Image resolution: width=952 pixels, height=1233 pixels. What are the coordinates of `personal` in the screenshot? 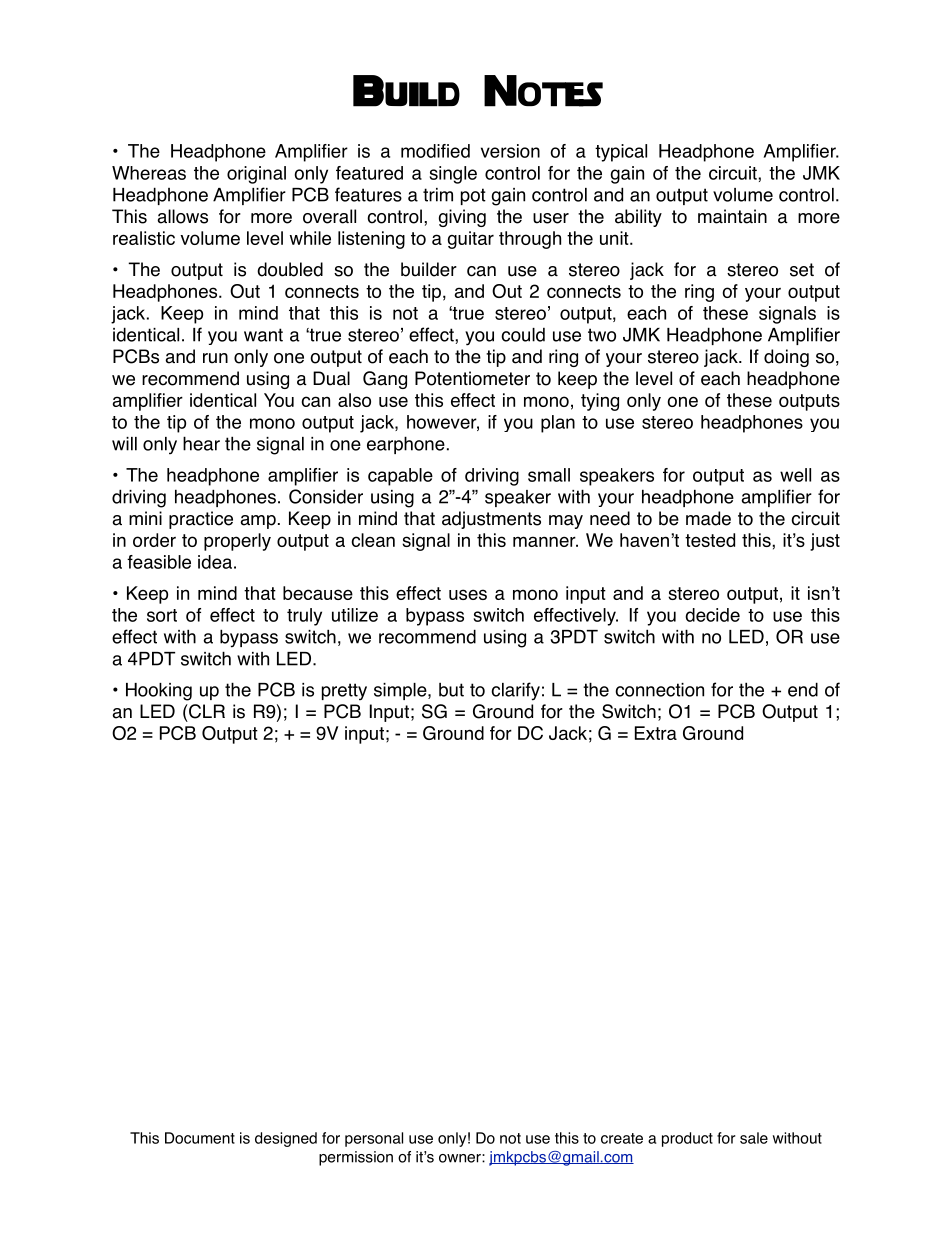 It's located at (374, 1139).
